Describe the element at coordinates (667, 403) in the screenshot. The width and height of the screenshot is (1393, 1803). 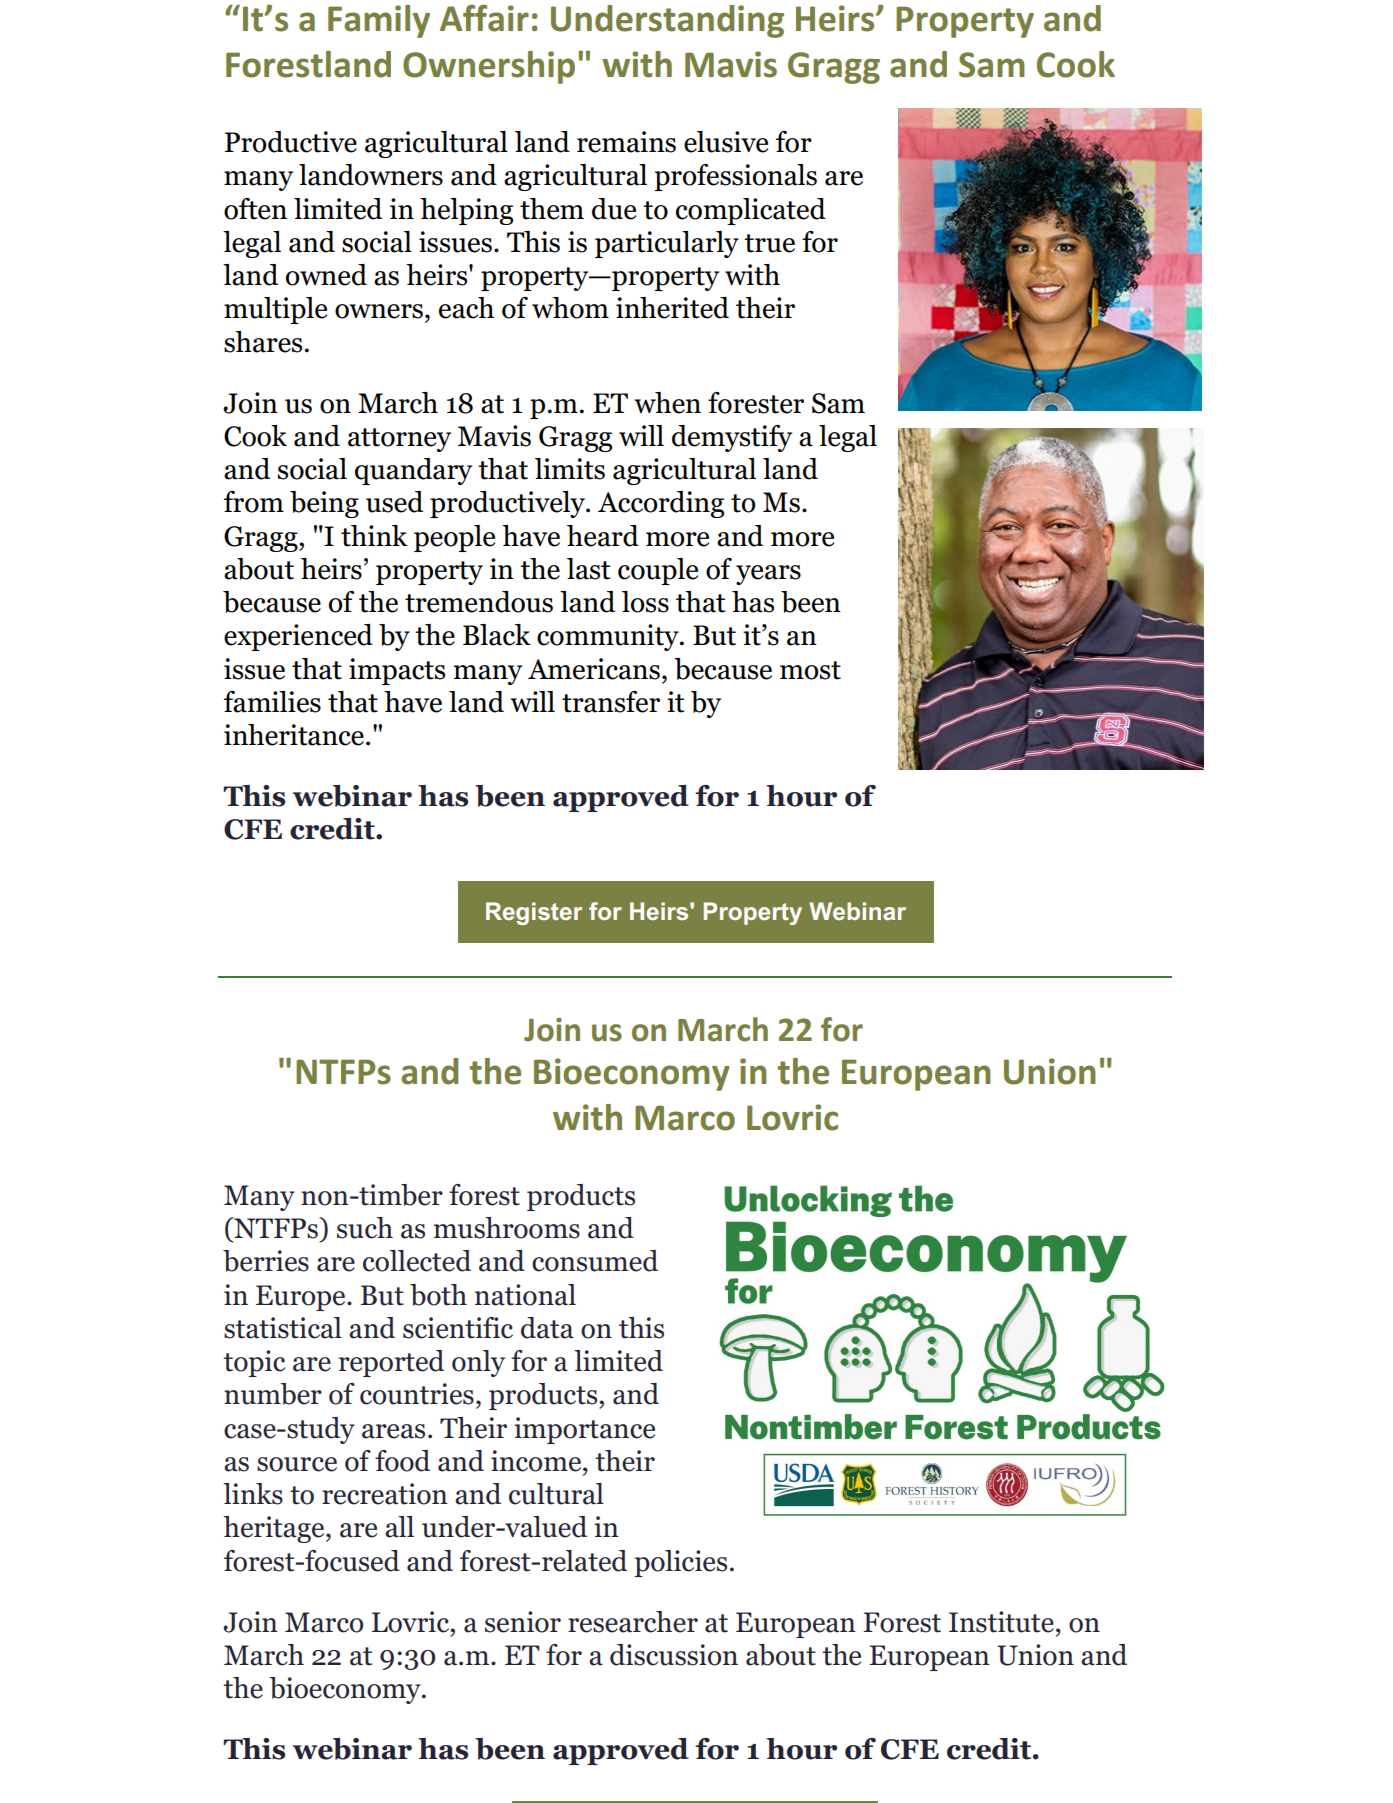
I see `when` at that location.
